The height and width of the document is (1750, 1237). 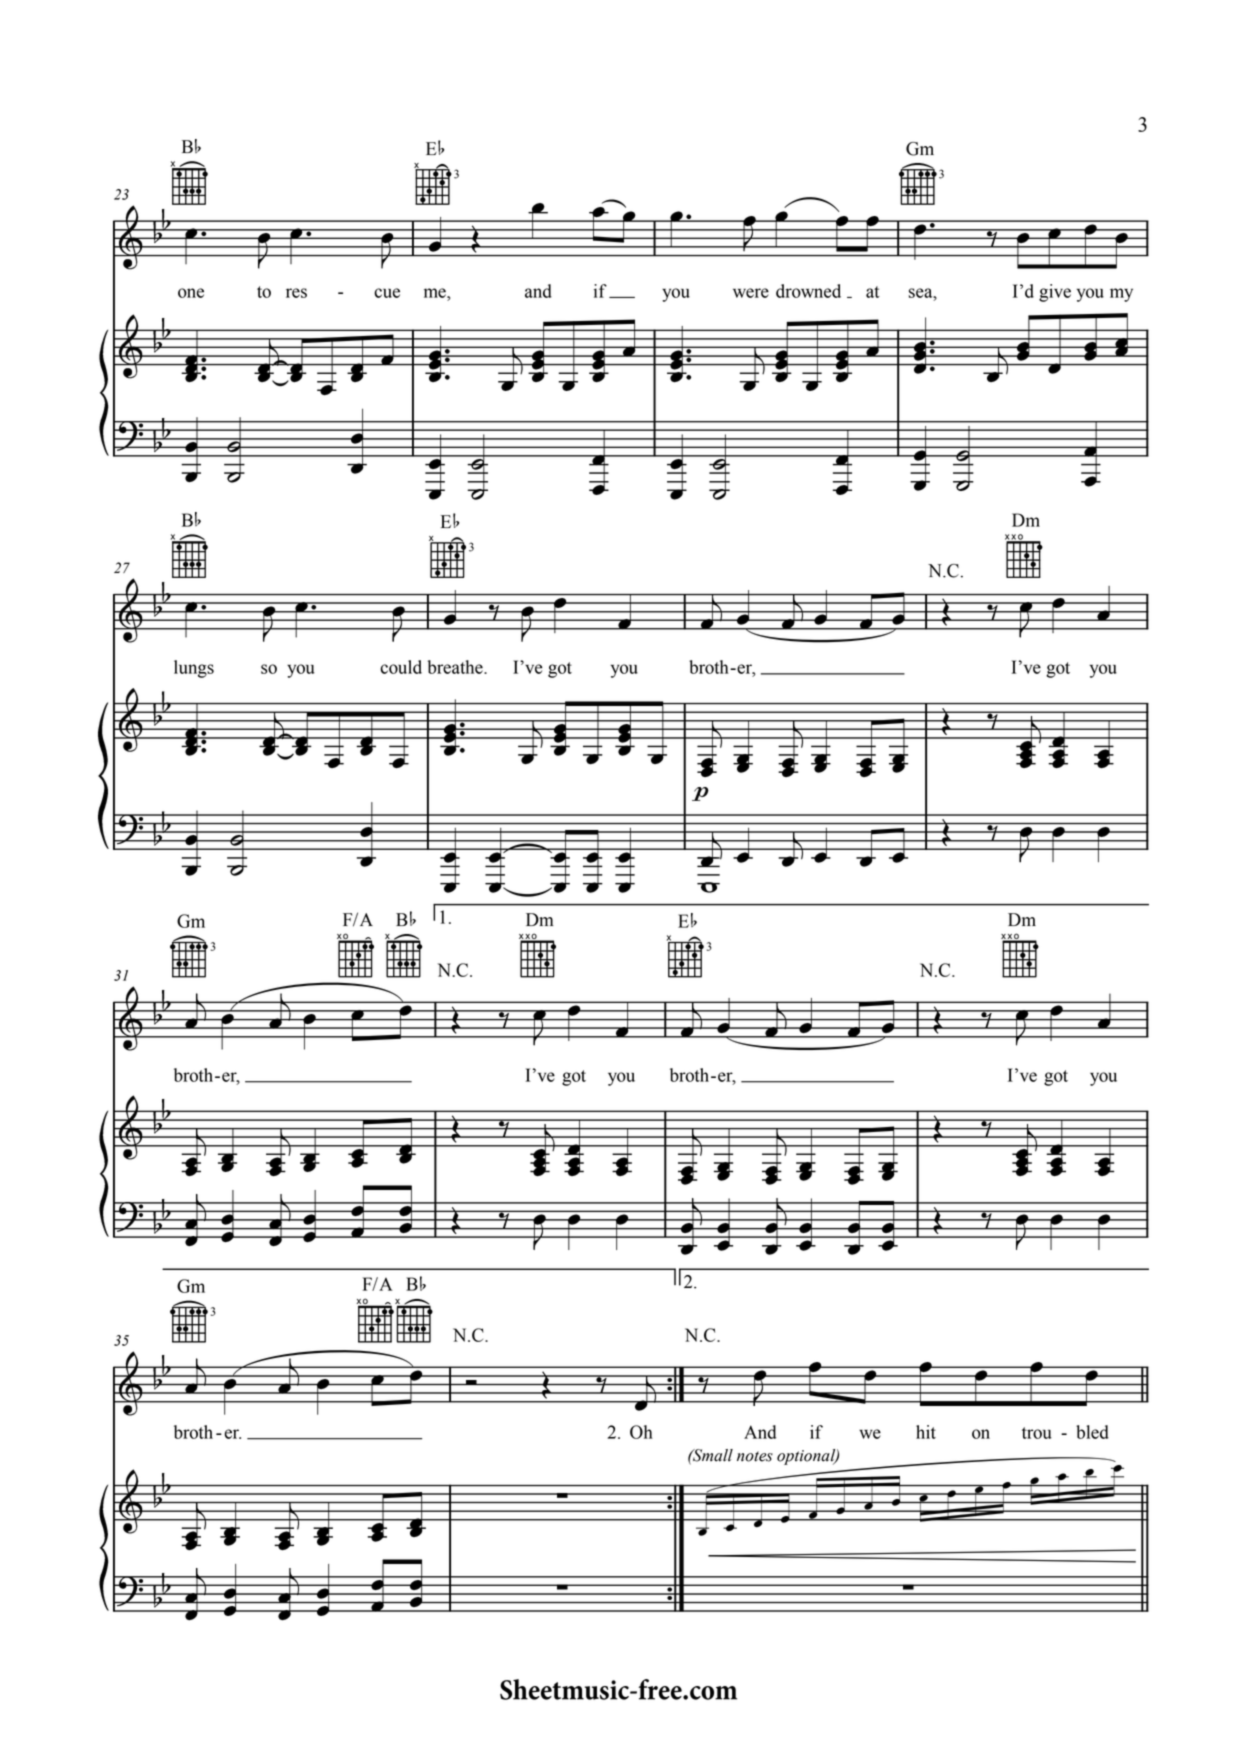 What do you see at coordinates (194, 669) in the document?
I see `lungs` at bounding box center [194, 669].
